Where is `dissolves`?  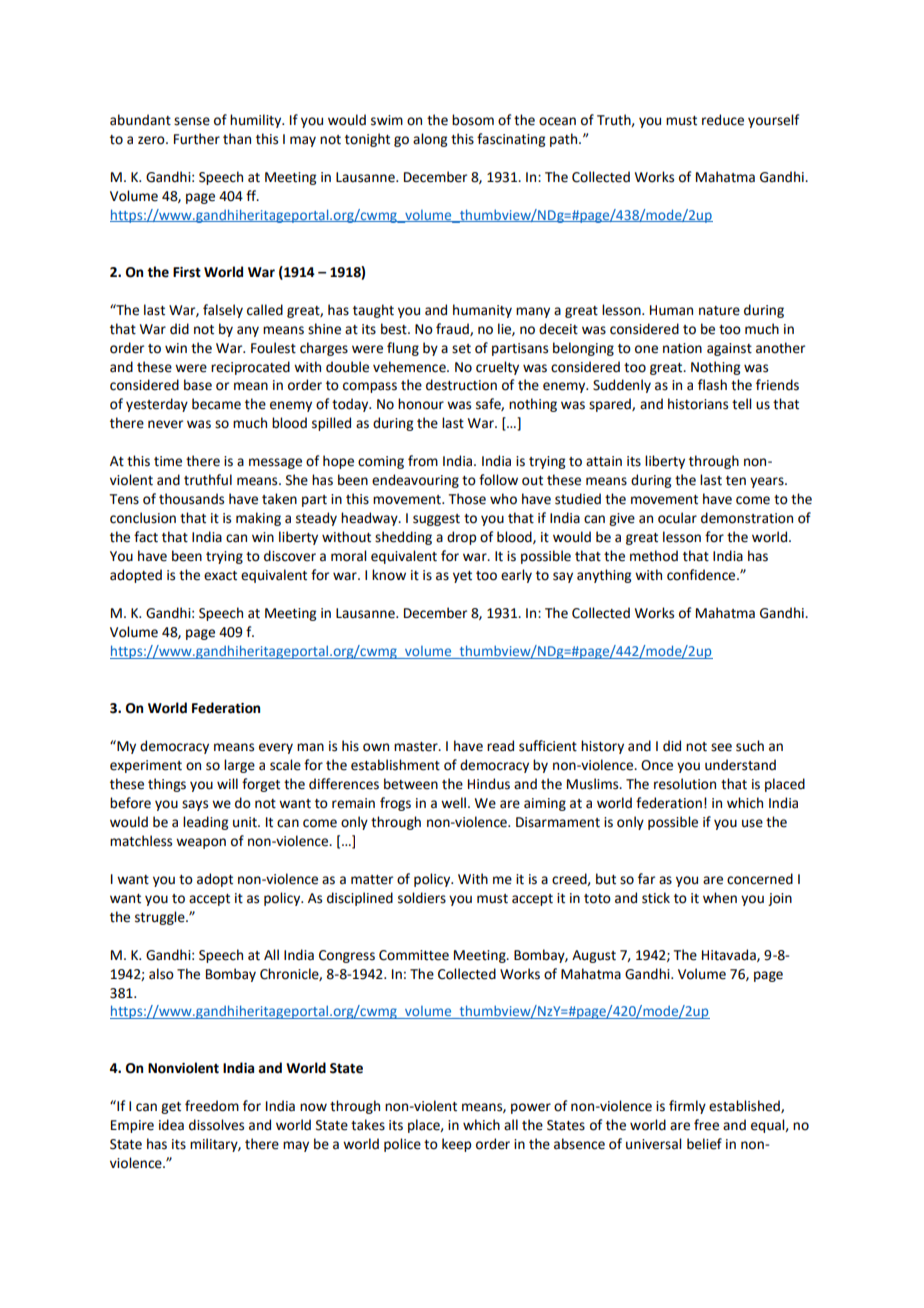 dissolves is located at coordinates (216, 1125).
